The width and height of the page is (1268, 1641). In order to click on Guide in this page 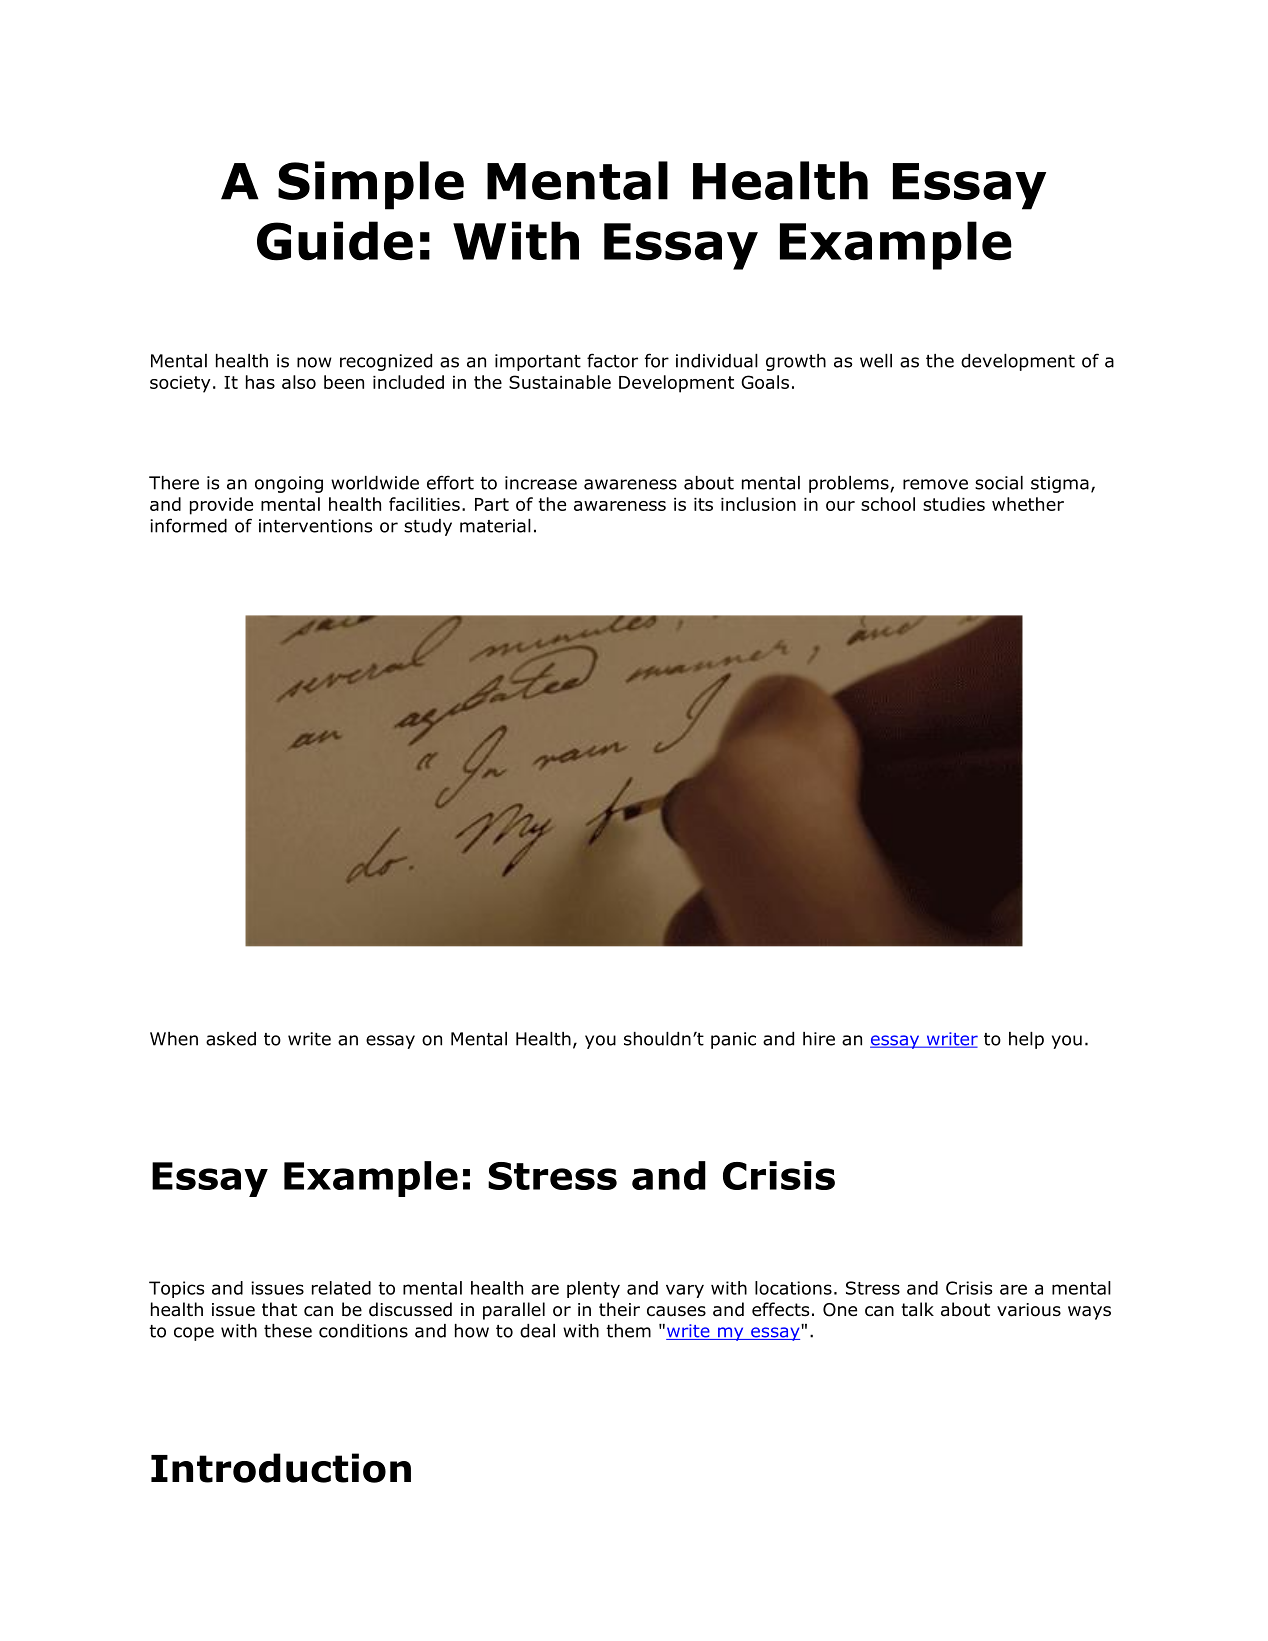, I will do `click(335, 241)`.
